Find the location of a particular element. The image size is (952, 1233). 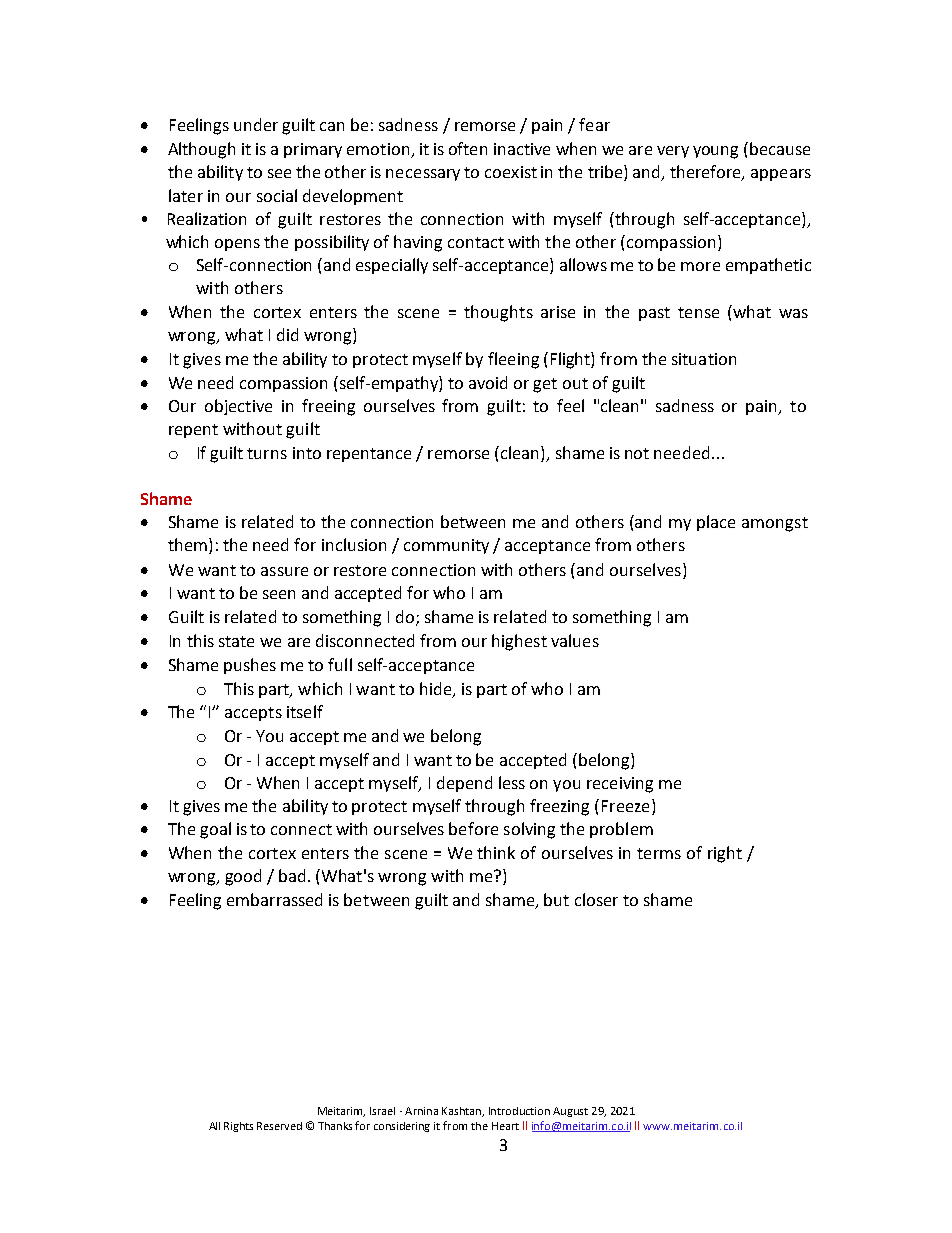

think is located at coordinates (496, 852).
